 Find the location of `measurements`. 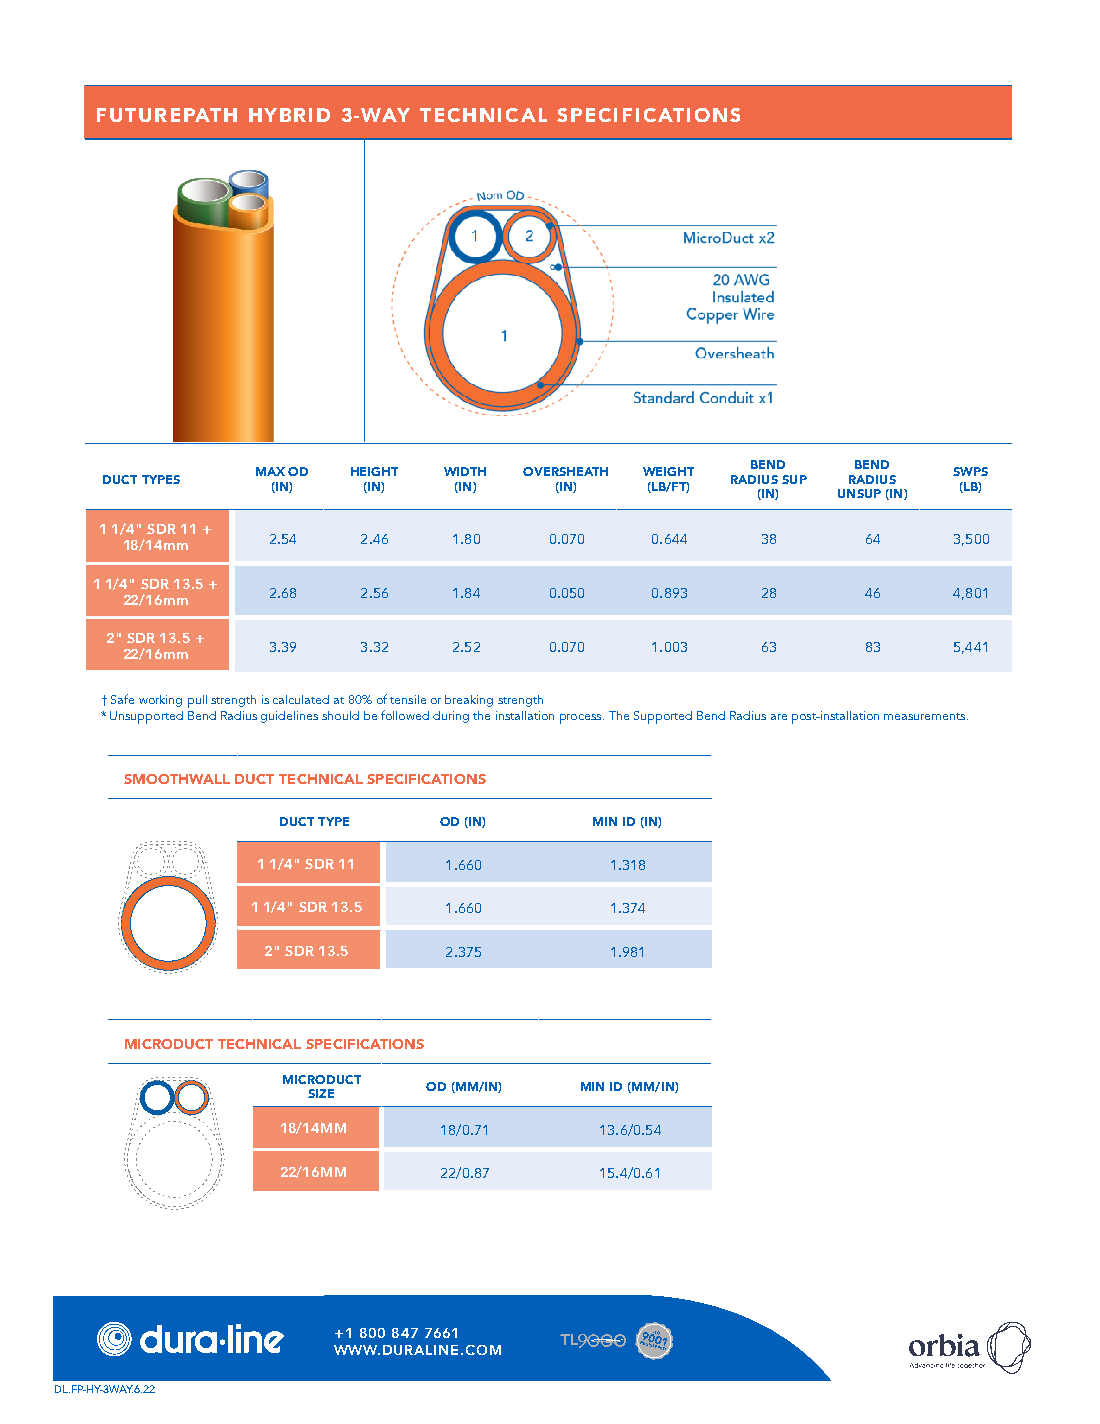

measurements is located at coordinates (926, 716).
